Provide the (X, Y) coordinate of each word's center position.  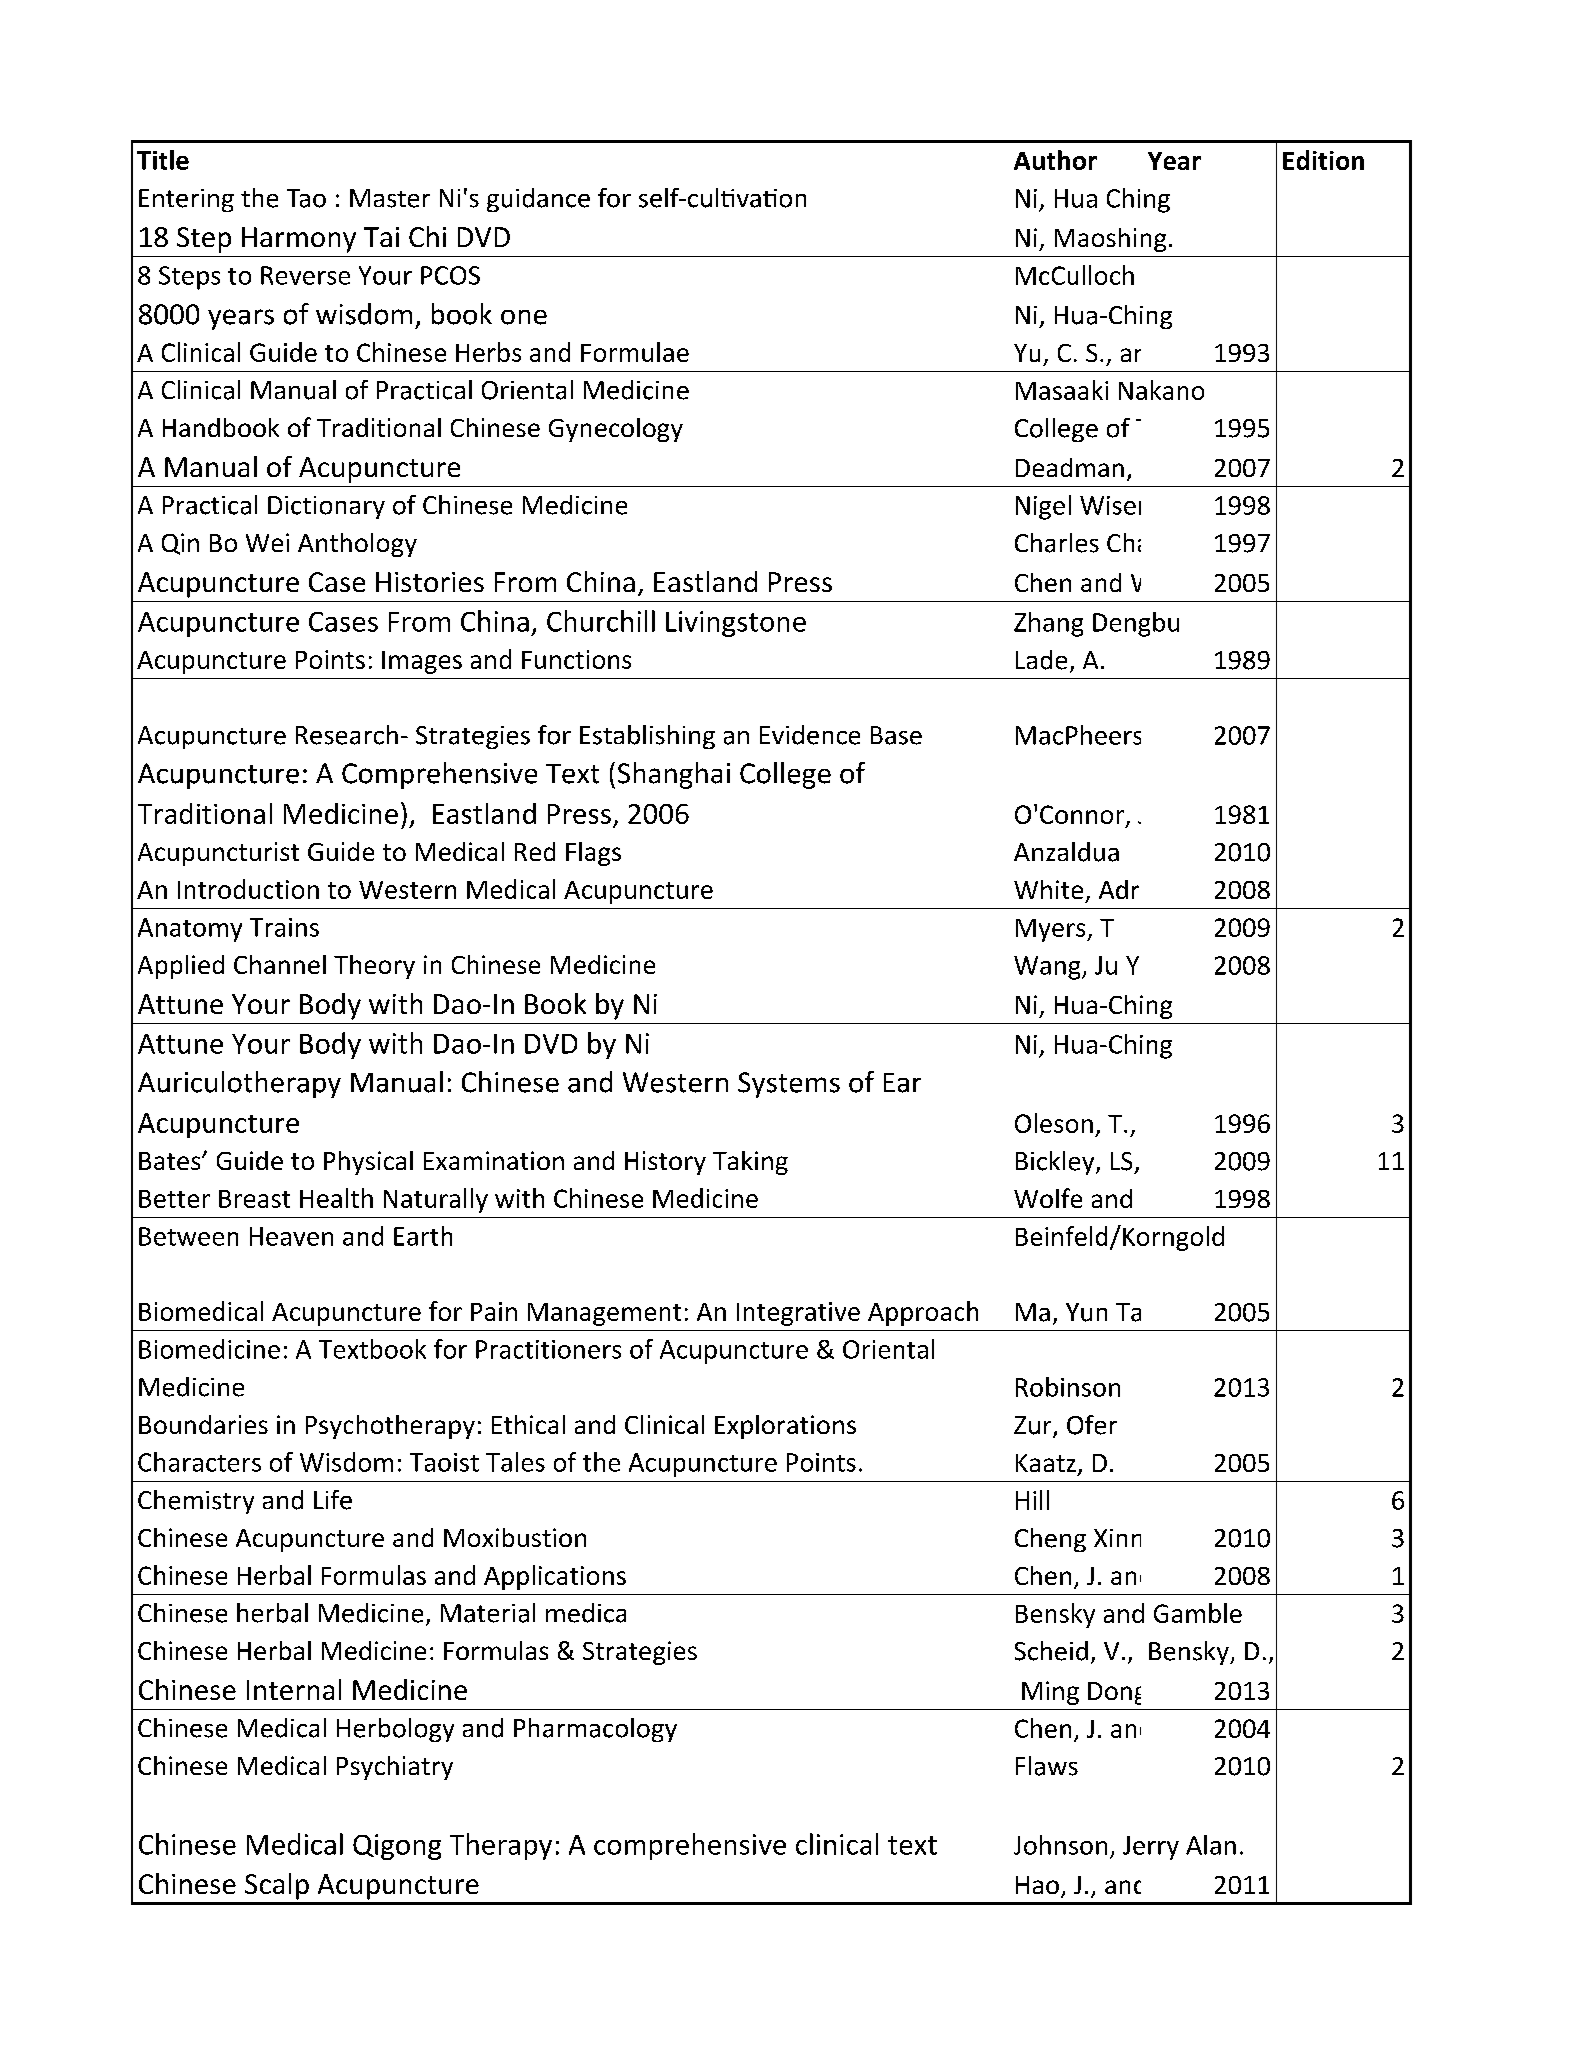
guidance (538, 200)
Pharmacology (595, 1730)
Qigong (397, 1847)
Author (1055, 160)
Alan (1211, 1845)
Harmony (299, 240)
